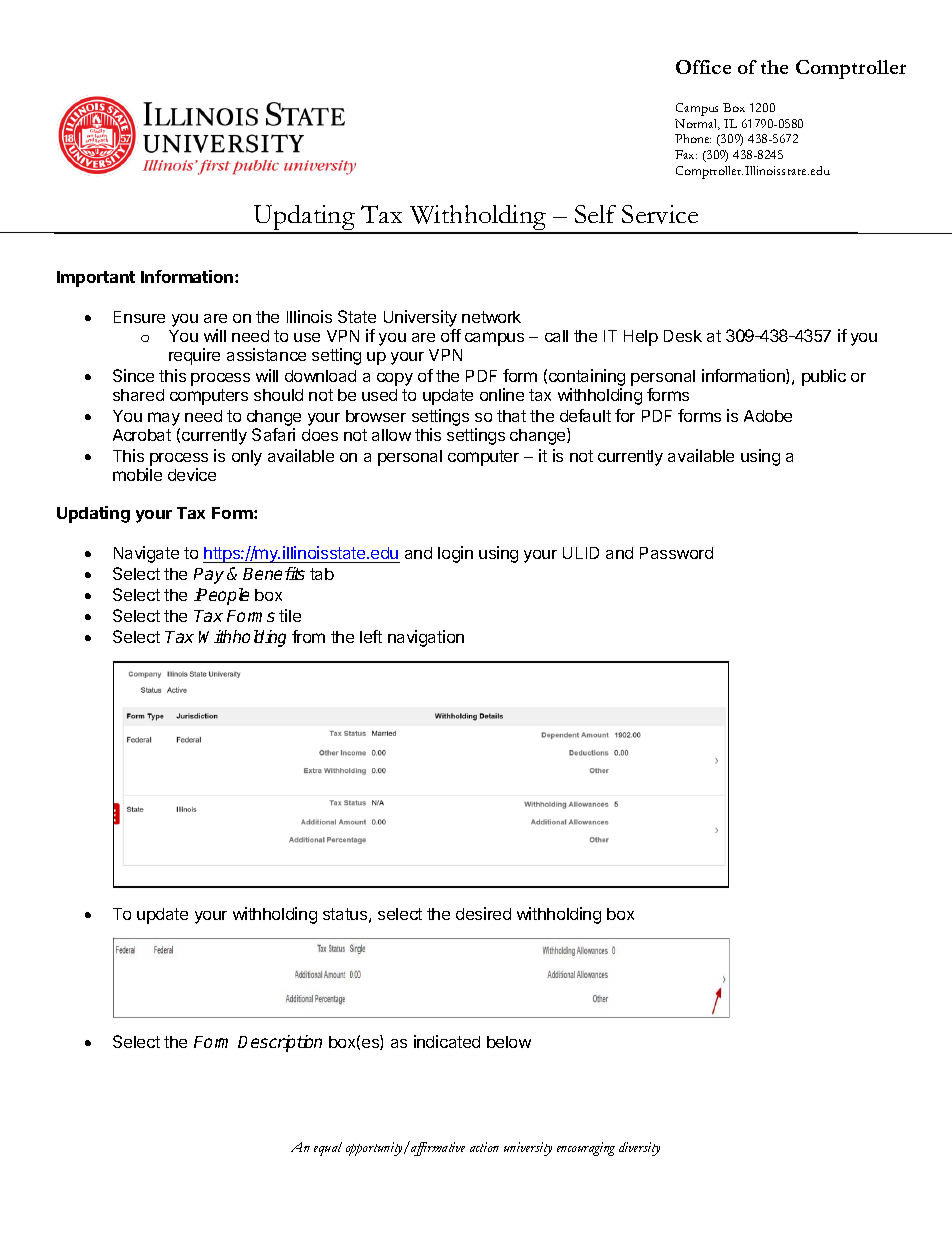  Describe the element at coordinates (595, 214) in the document. I see `Self` at that location.
